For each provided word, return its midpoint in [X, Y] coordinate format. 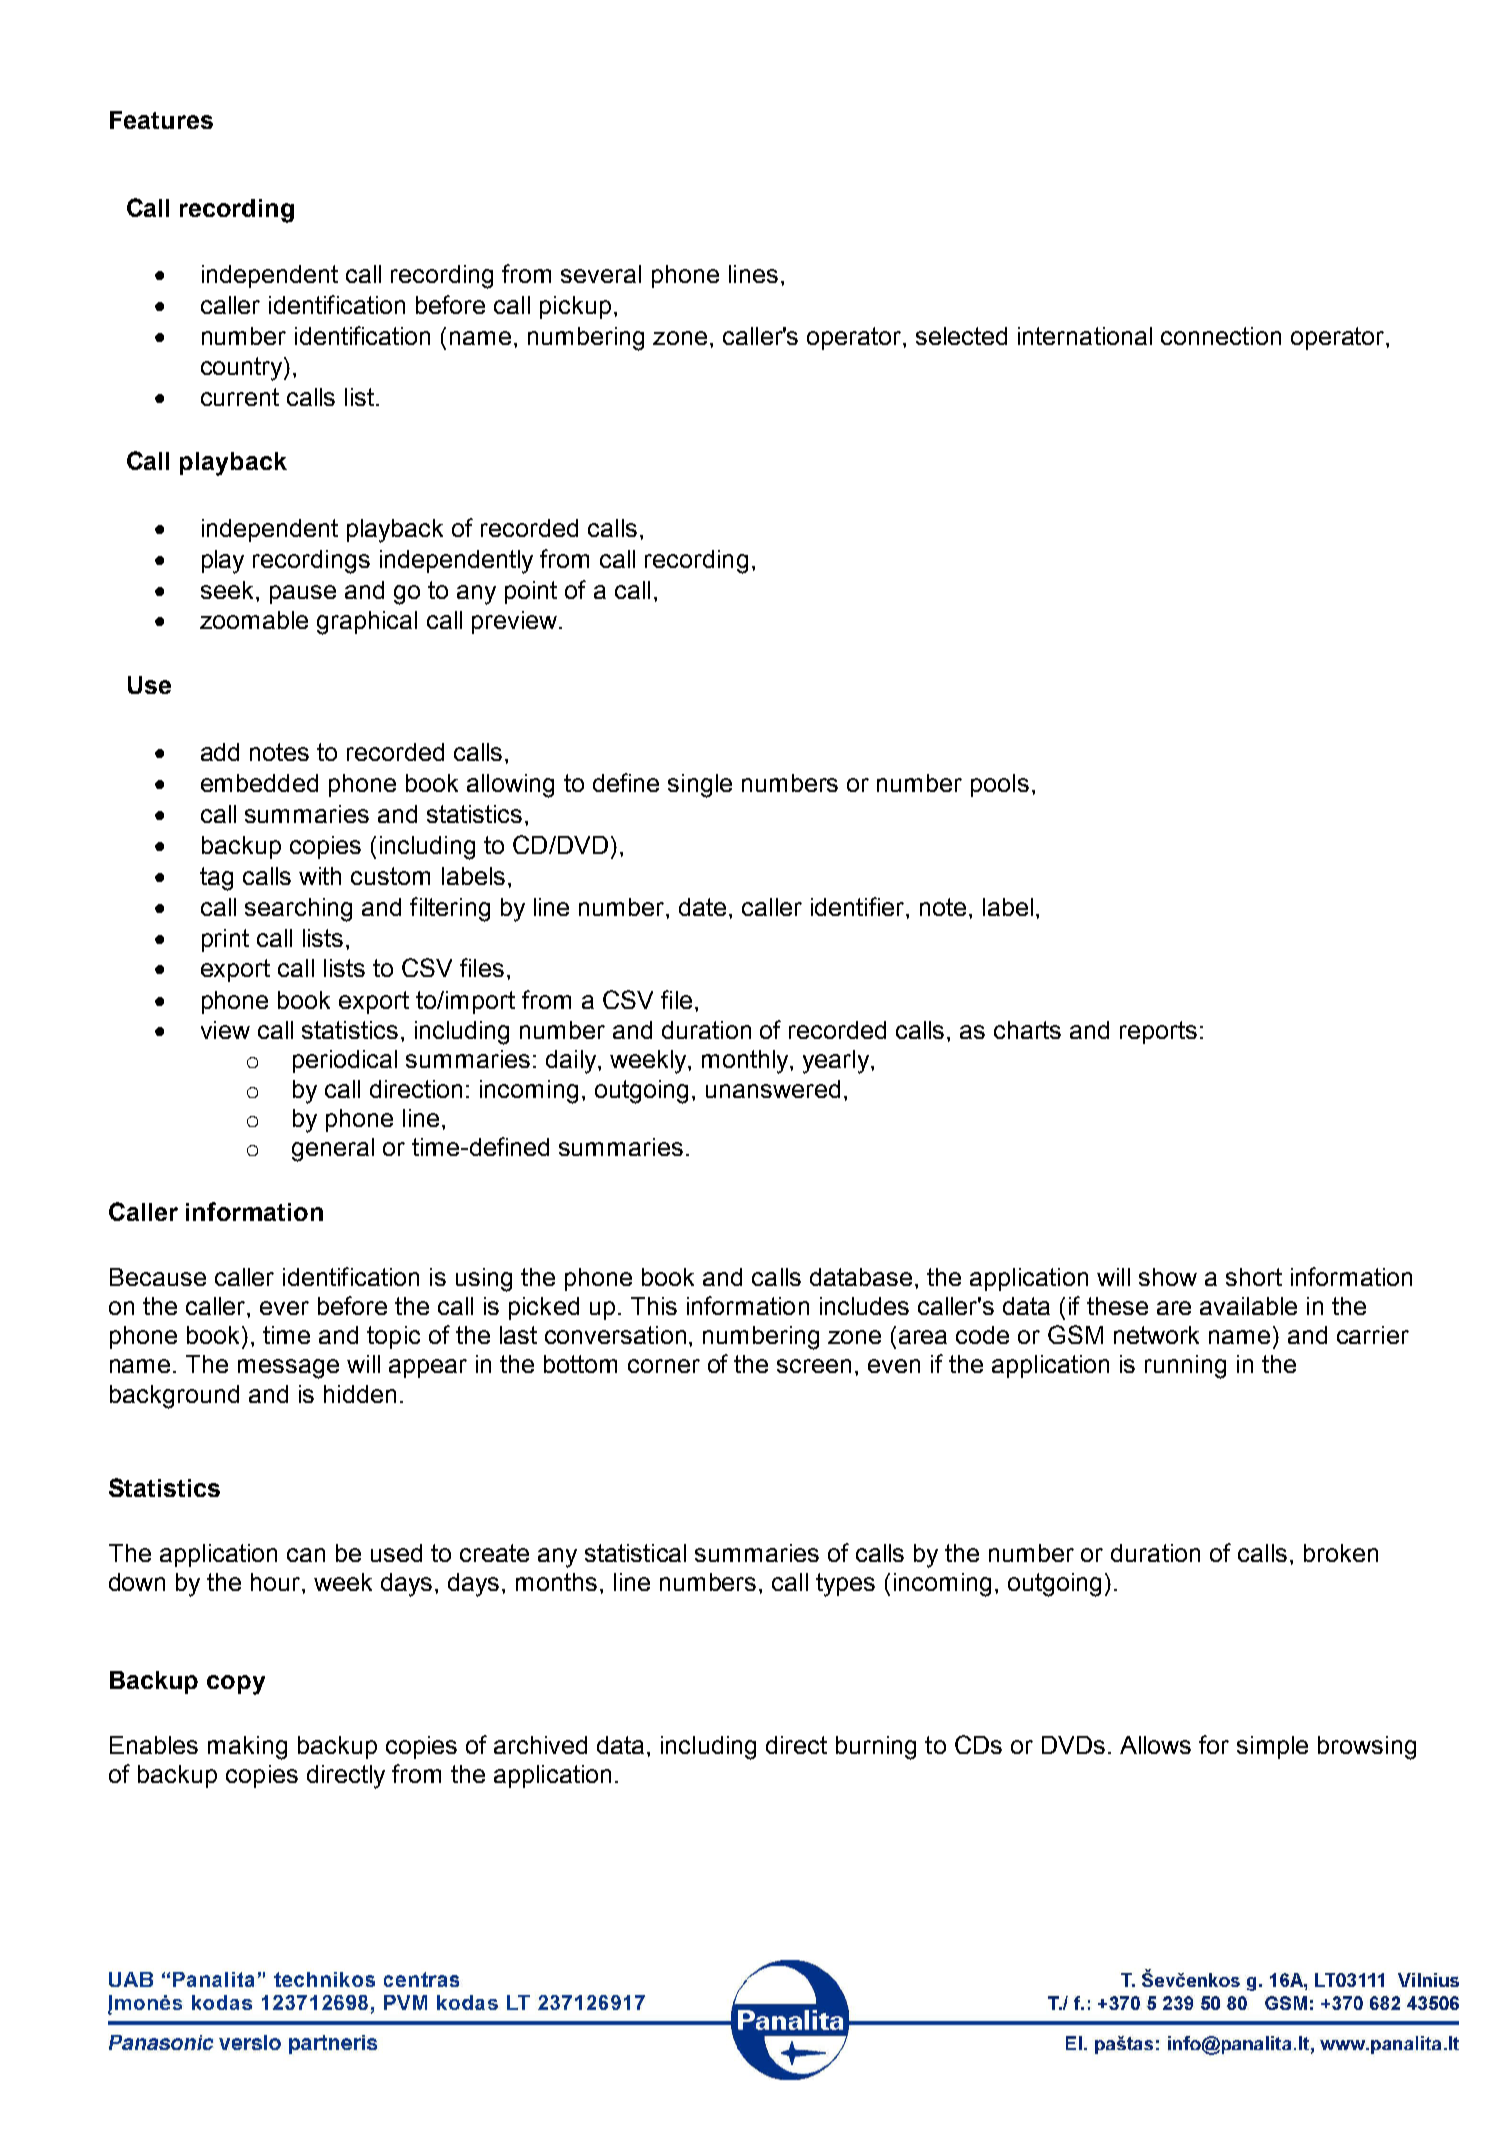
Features [161, 120]
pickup [575, 307]
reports [1158, 1032]
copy [236, 1685]
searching [298, 910]
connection [1221, 336]
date [702, 907]
